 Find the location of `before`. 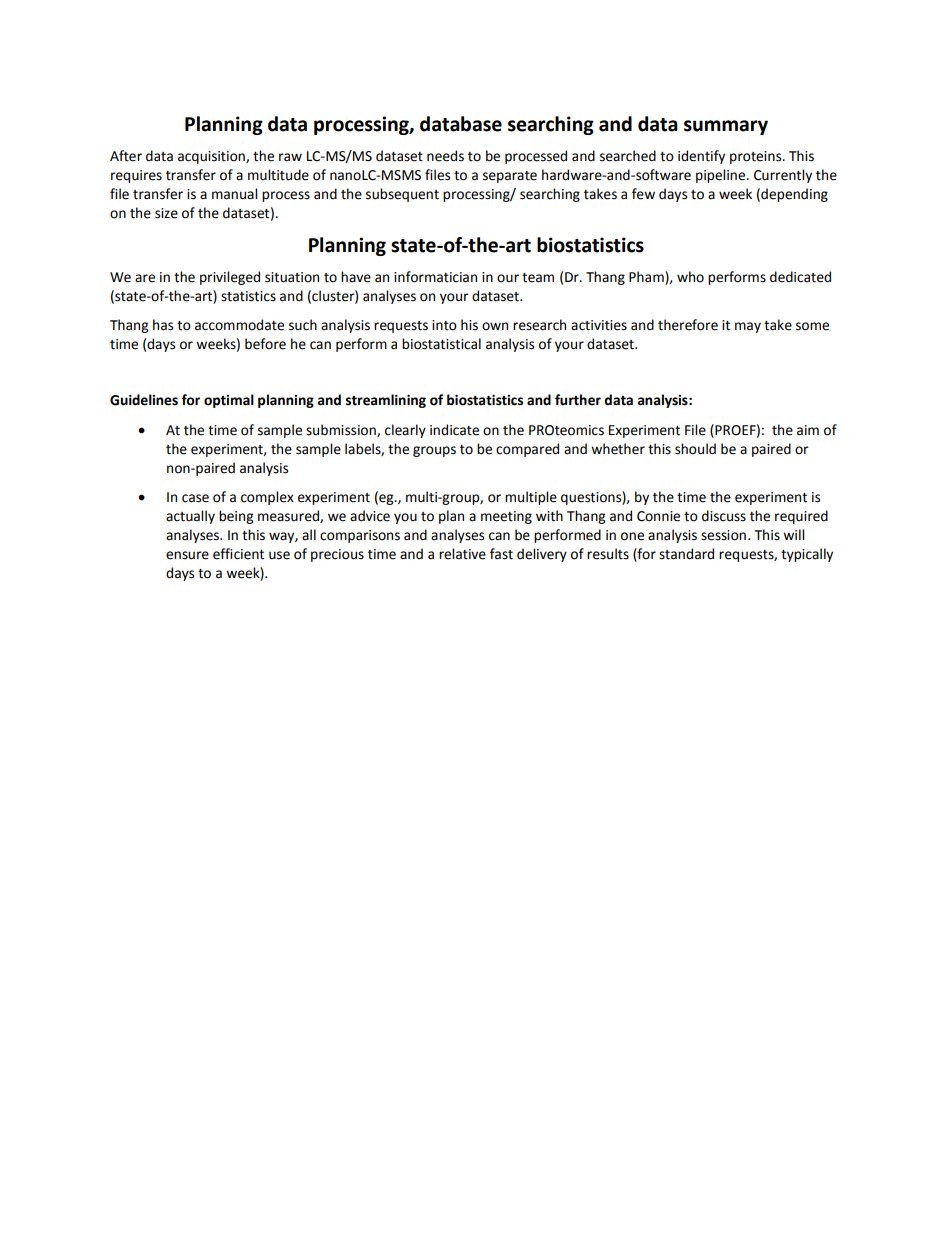

before is located at coordinates (265, 344).
